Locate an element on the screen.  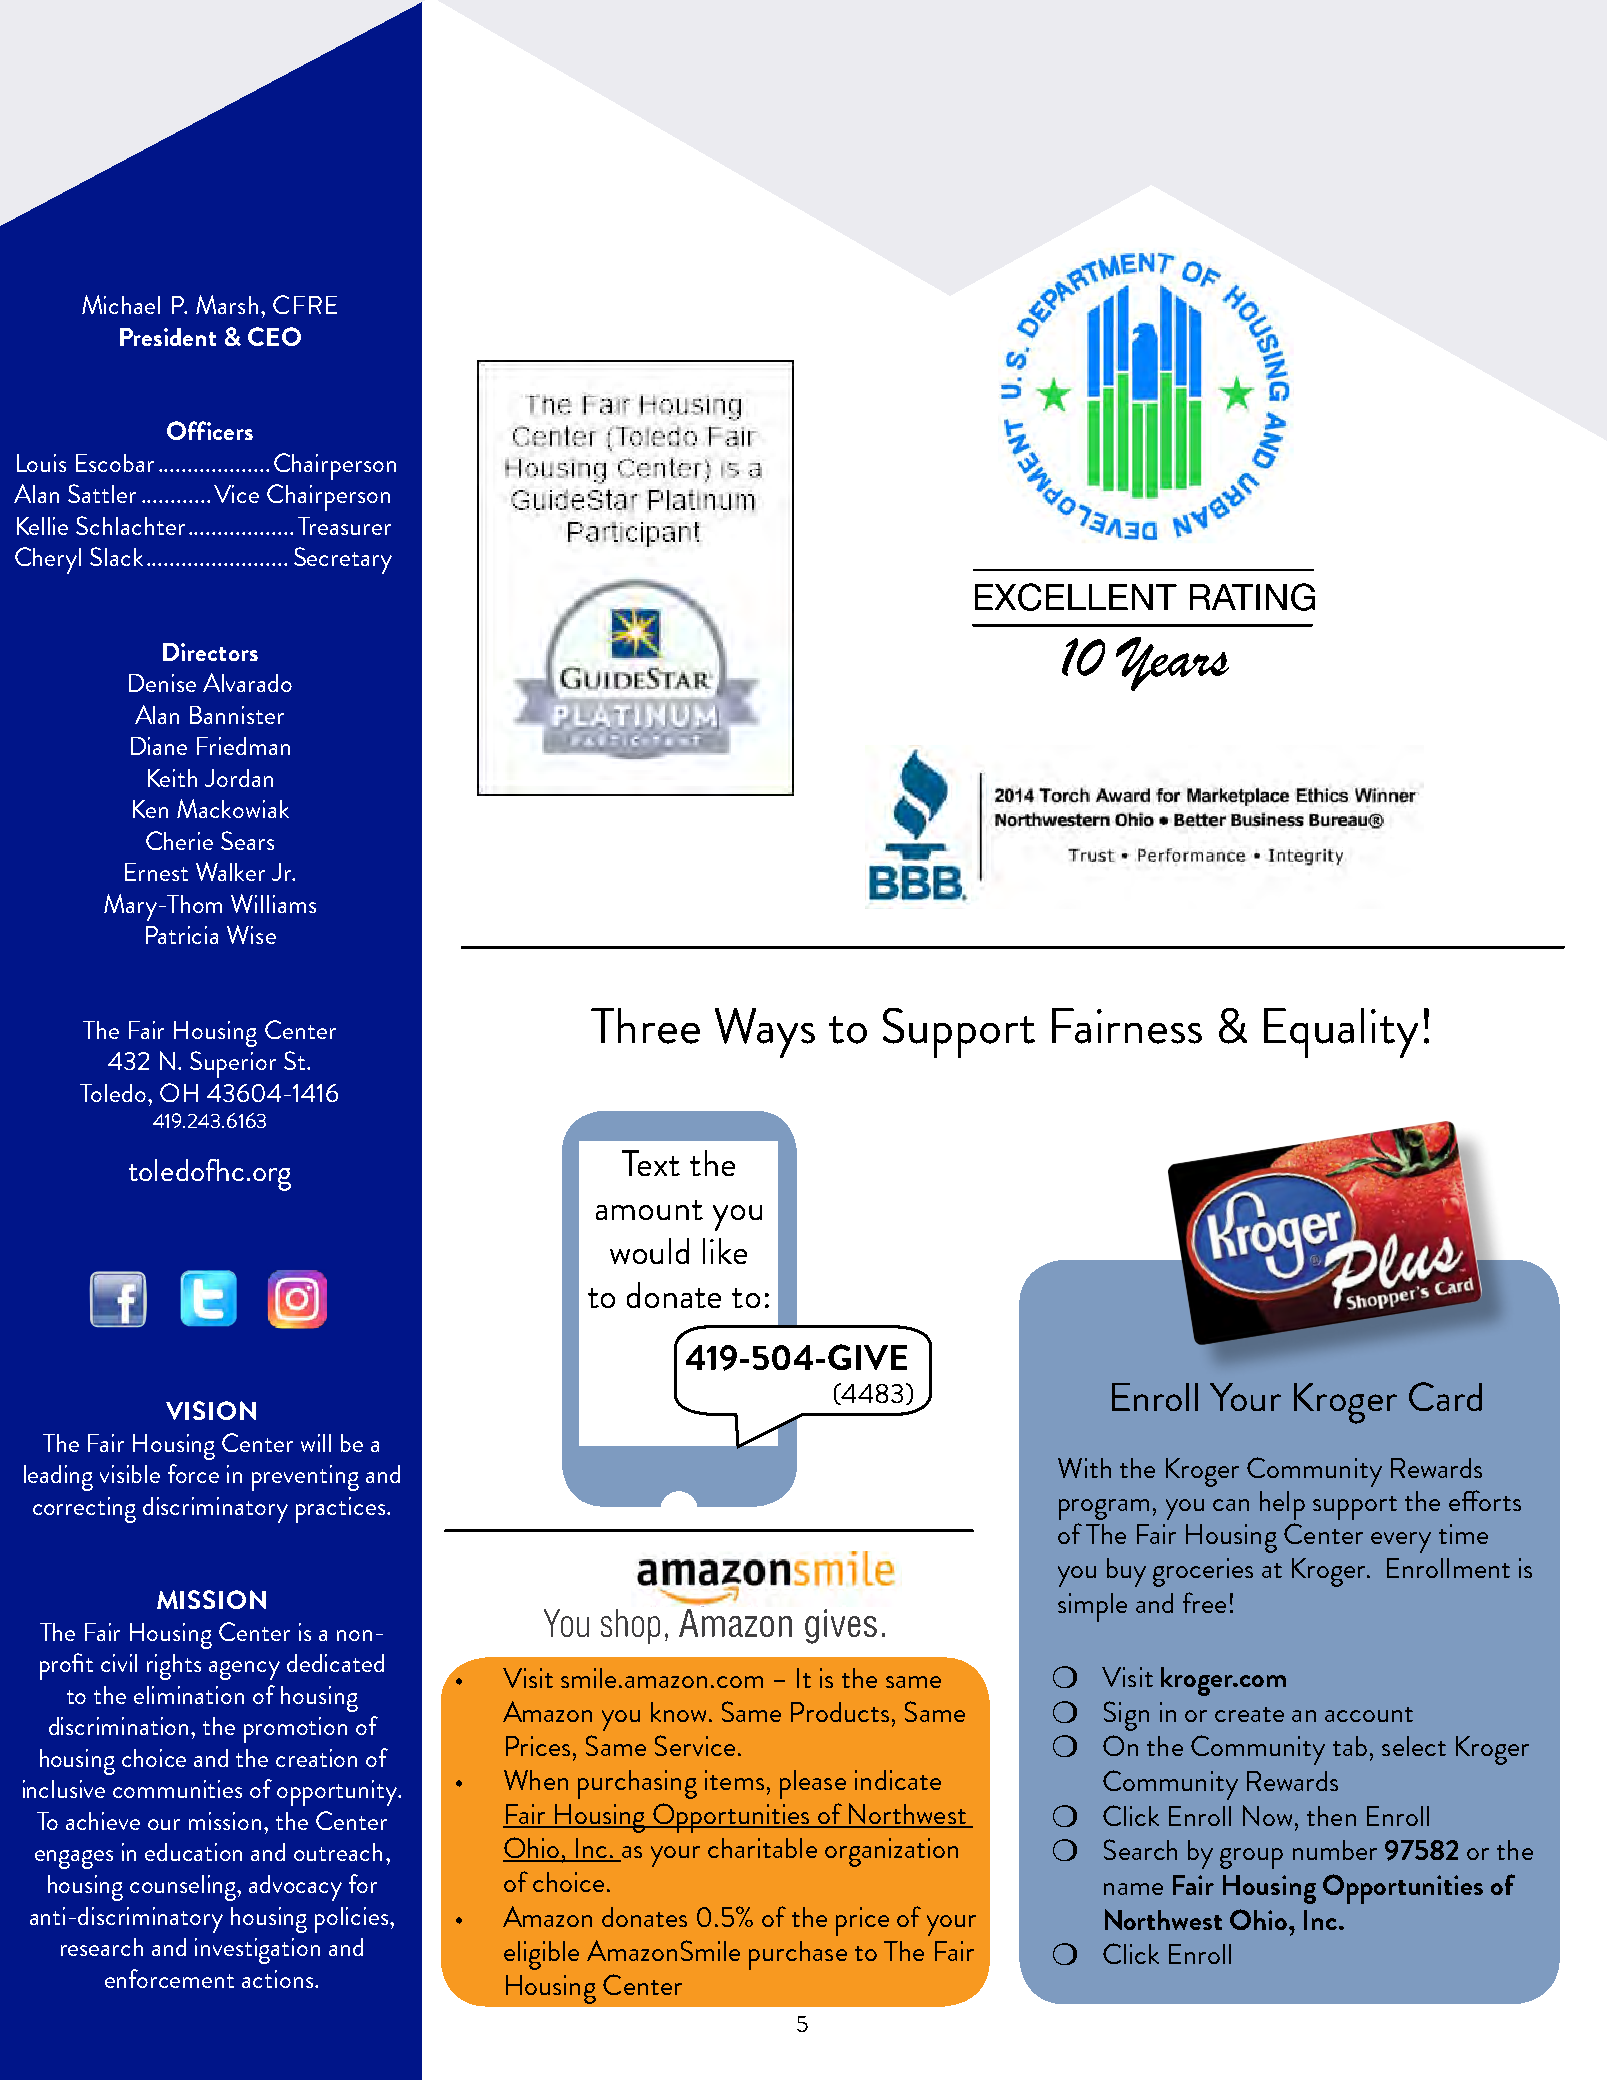
Equality is located at coordinates (1341, 1033).
